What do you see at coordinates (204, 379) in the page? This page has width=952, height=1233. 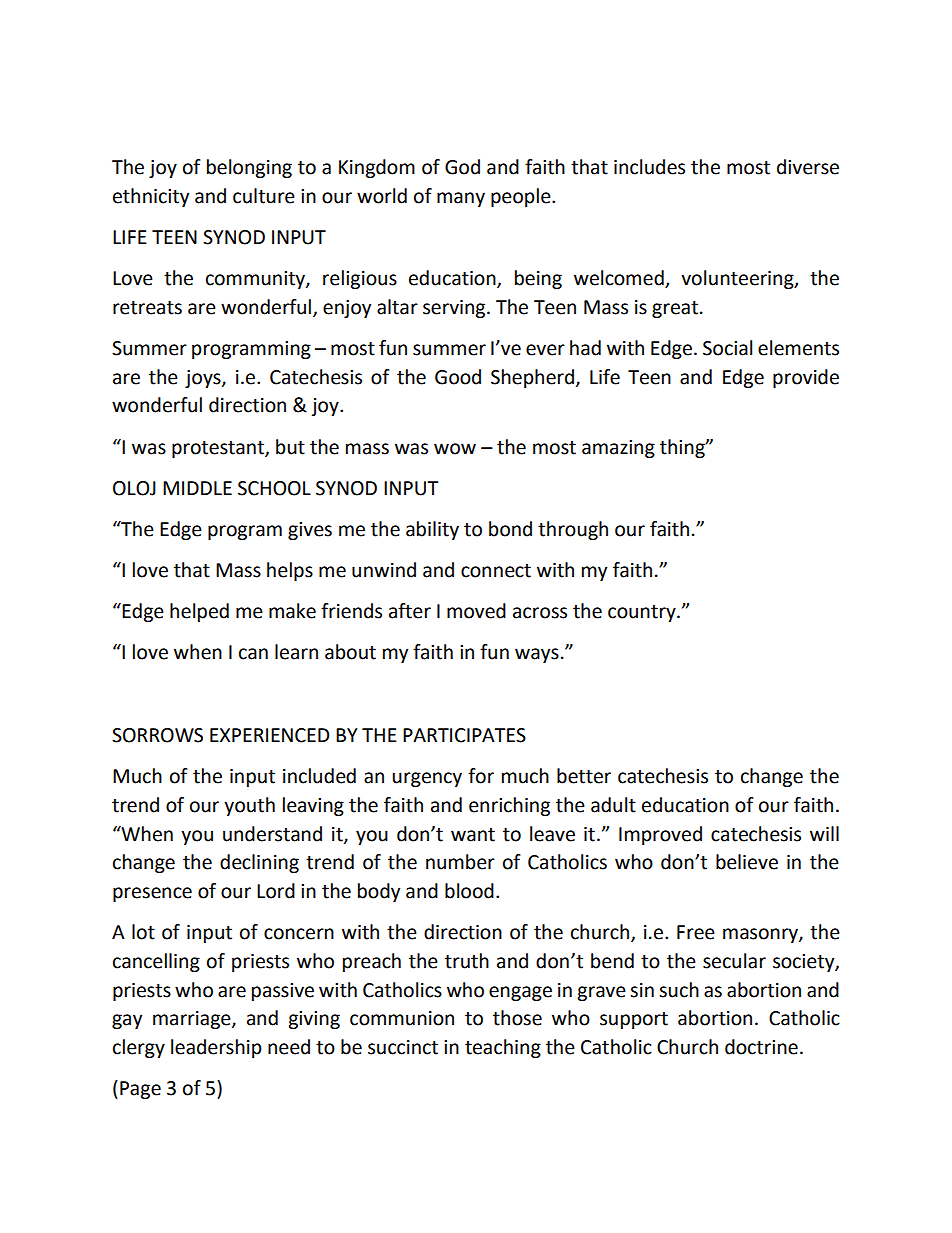 I see `joys` at bounding box center [204, 379].
